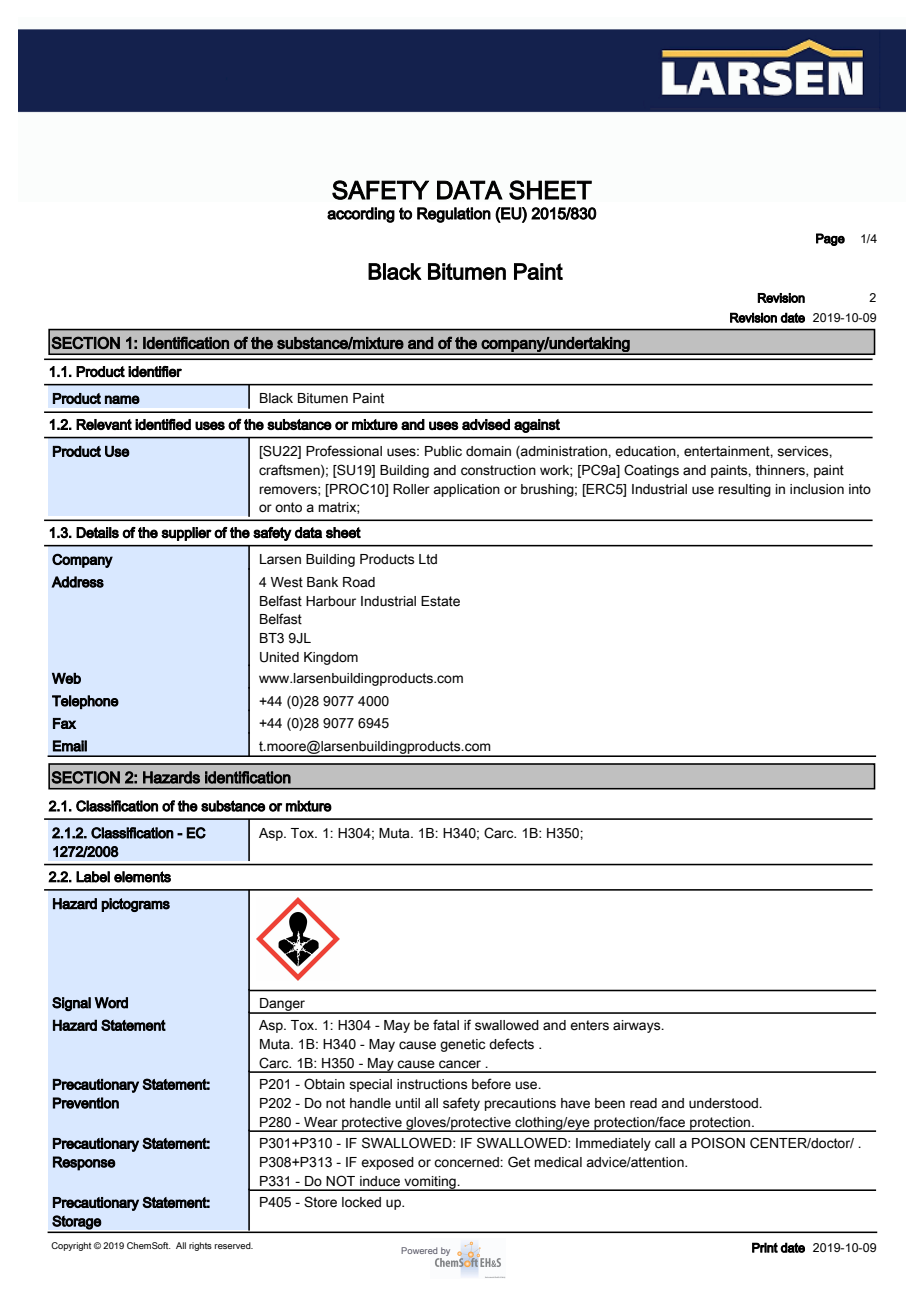 This screenshot has height=1307, width=924. What do you see at coordinates (142, 877) in the screenshot?
I see `elements` at bounding box center [142, 877].
